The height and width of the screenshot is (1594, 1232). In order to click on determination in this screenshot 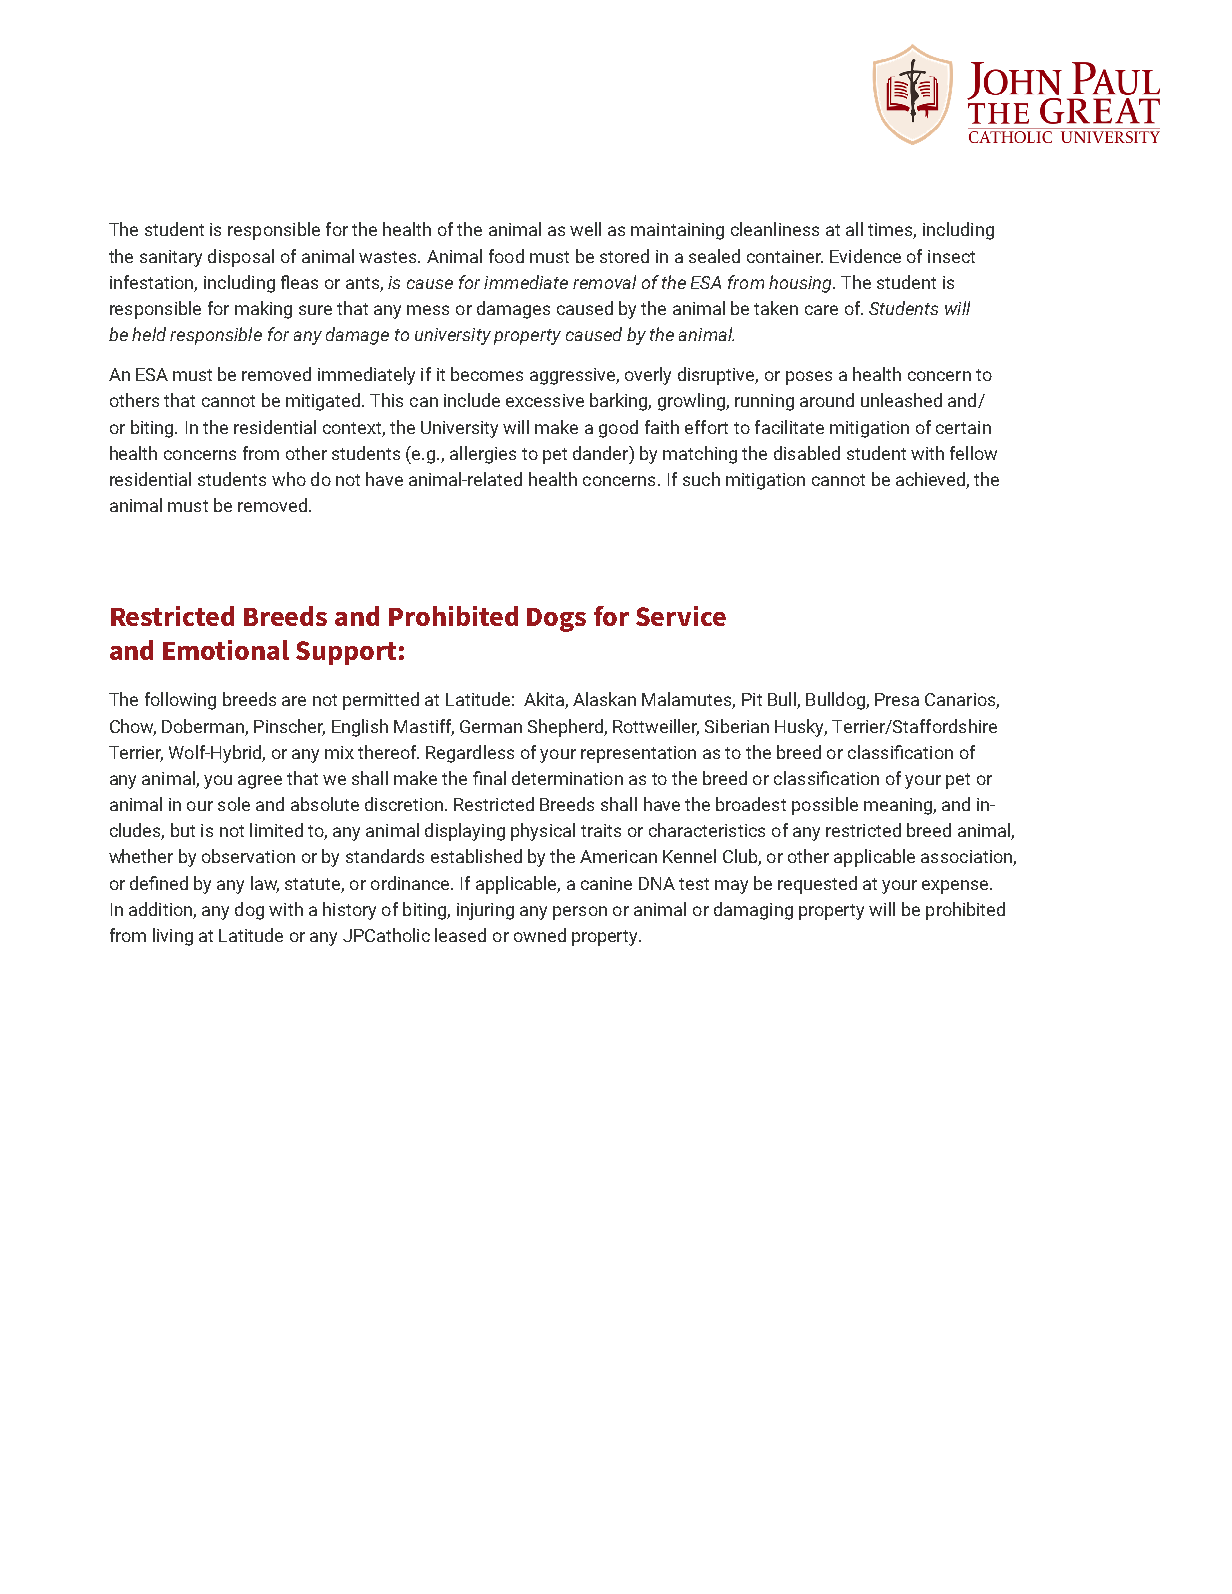, I will do `click(567, 778)`.
